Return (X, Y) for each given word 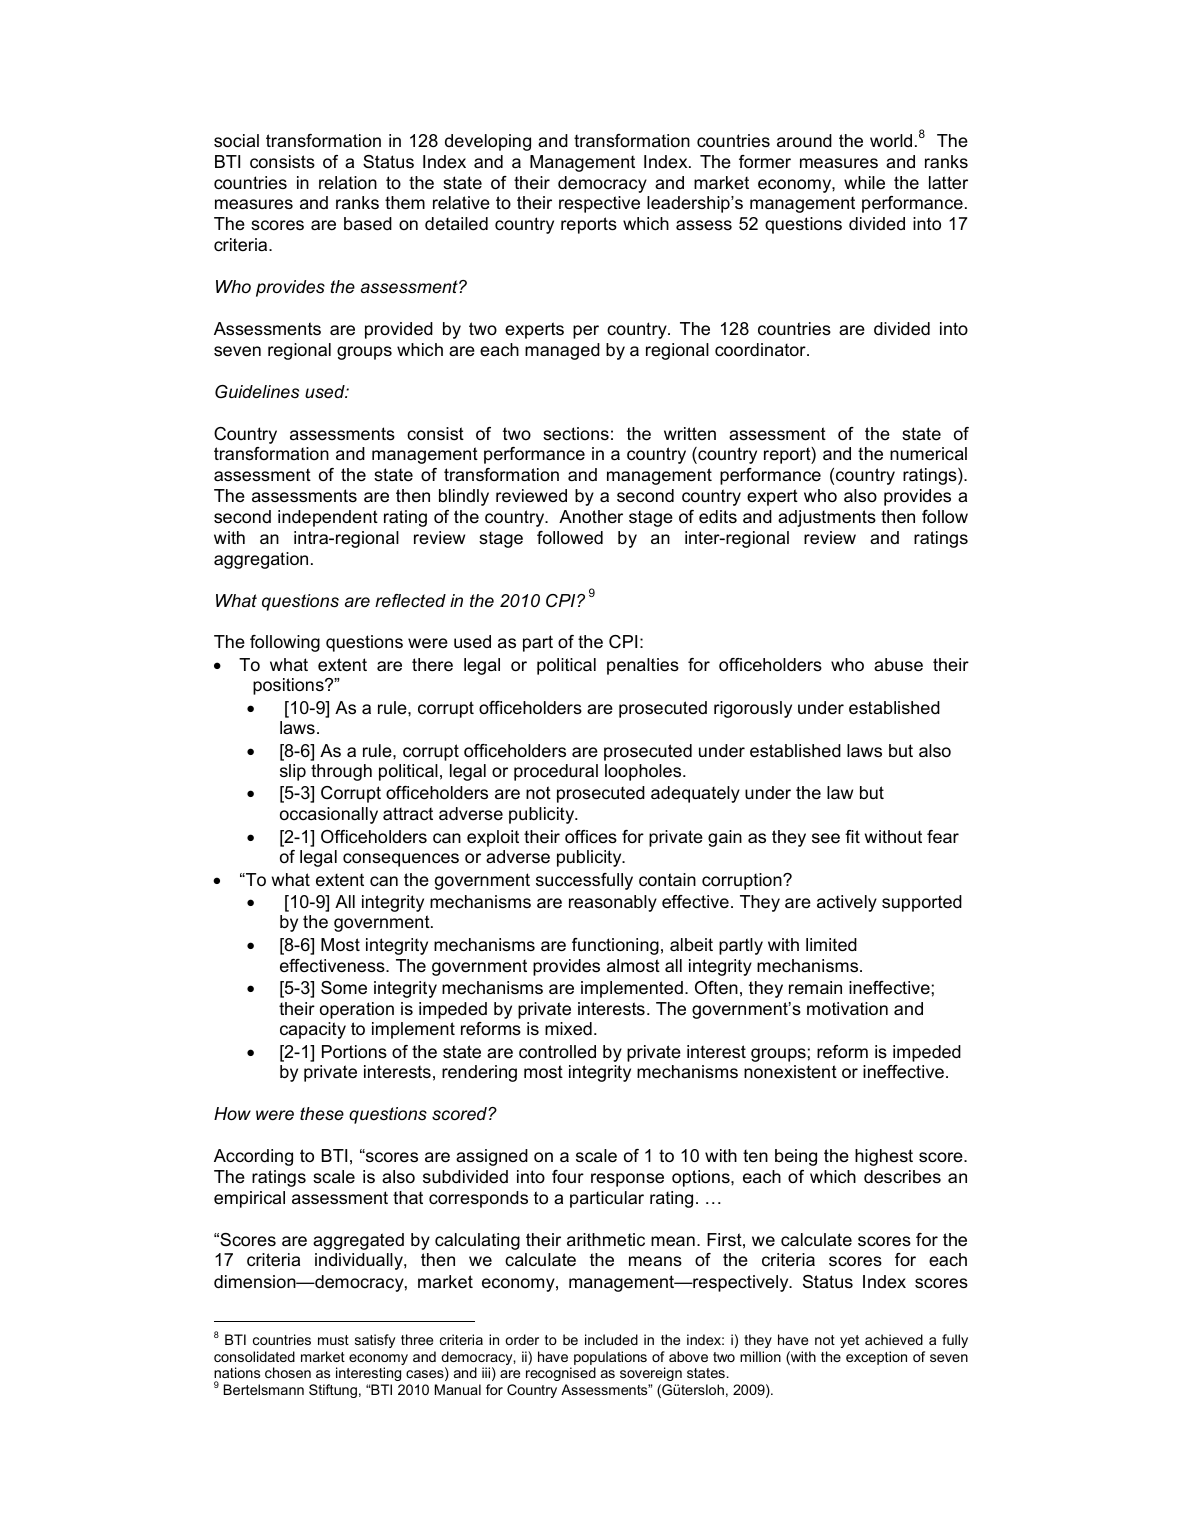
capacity (313, 1030)
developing (488, 142)
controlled (557, 1052)
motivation (847, 1009)
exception (876, 1358)
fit (852, 836)
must (333, 1340)
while (864, 182)
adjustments (827, 518)
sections (576, 434)
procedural (556, 772)
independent (328, 518)
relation (348, 182)
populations (610, 1358)
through (341, 772)
